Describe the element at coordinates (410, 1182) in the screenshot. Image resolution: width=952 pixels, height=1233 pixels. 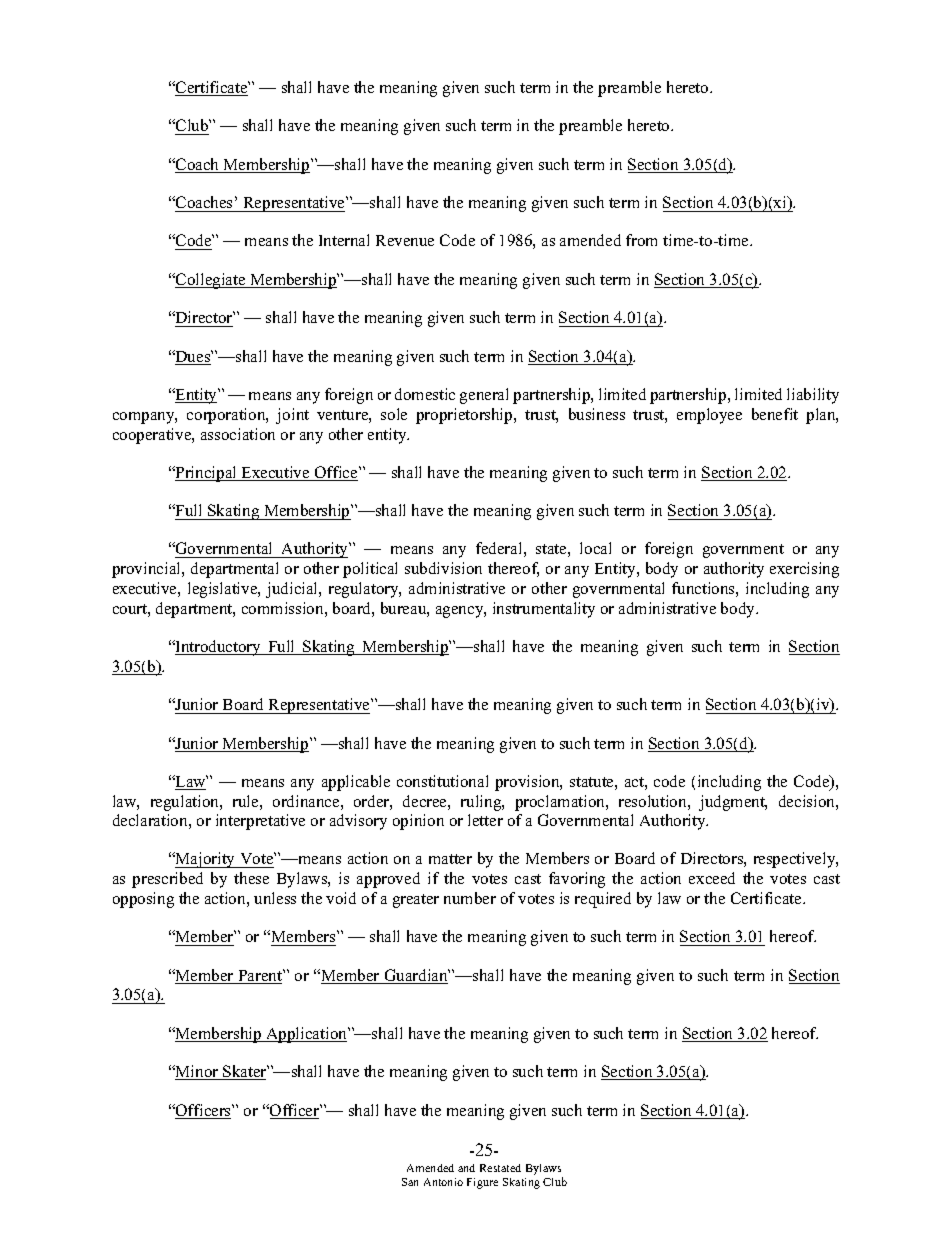
I see `San` at that location.
